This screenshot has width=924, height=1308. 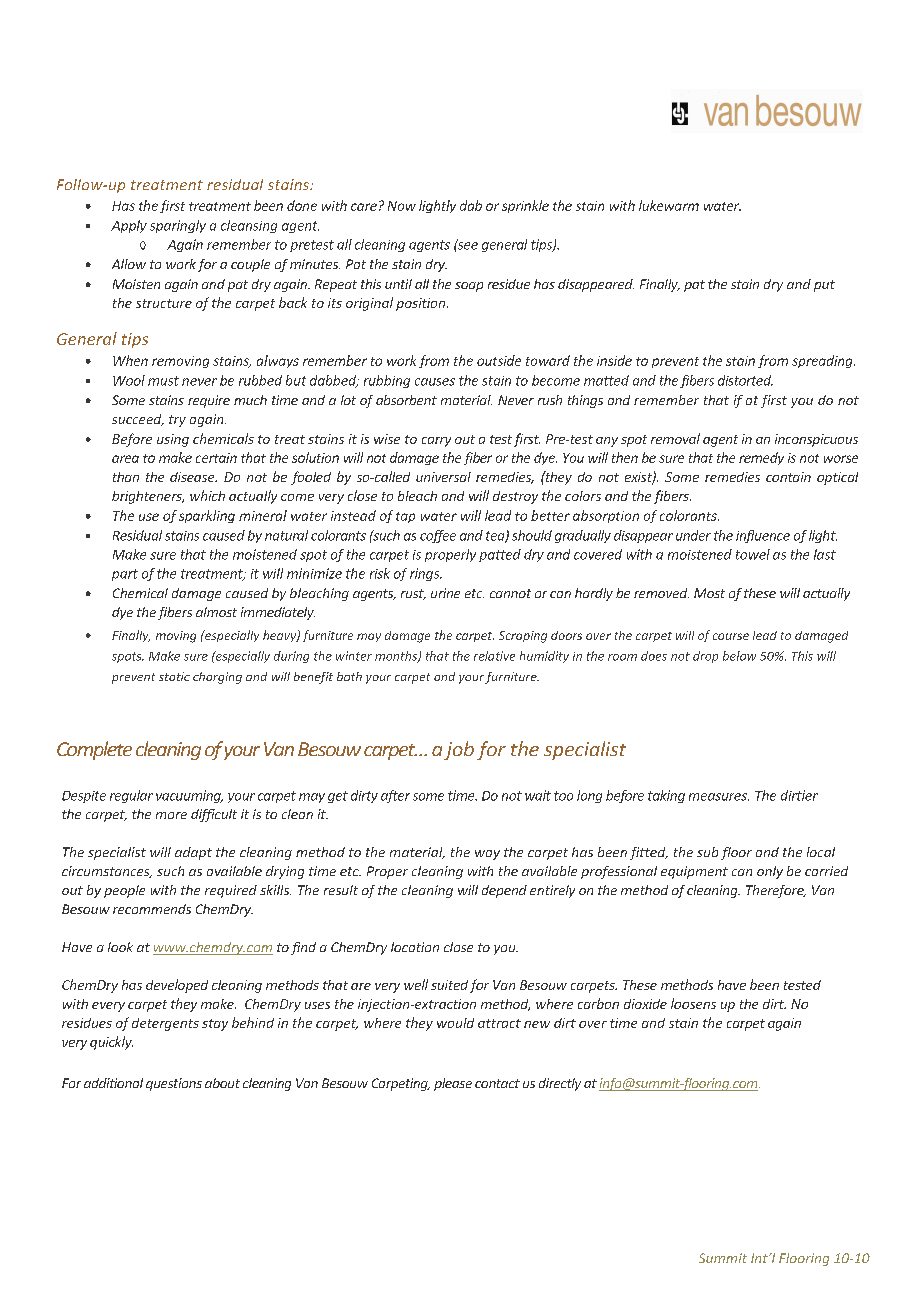 I want to click on static, so click(x=174, y=676).
